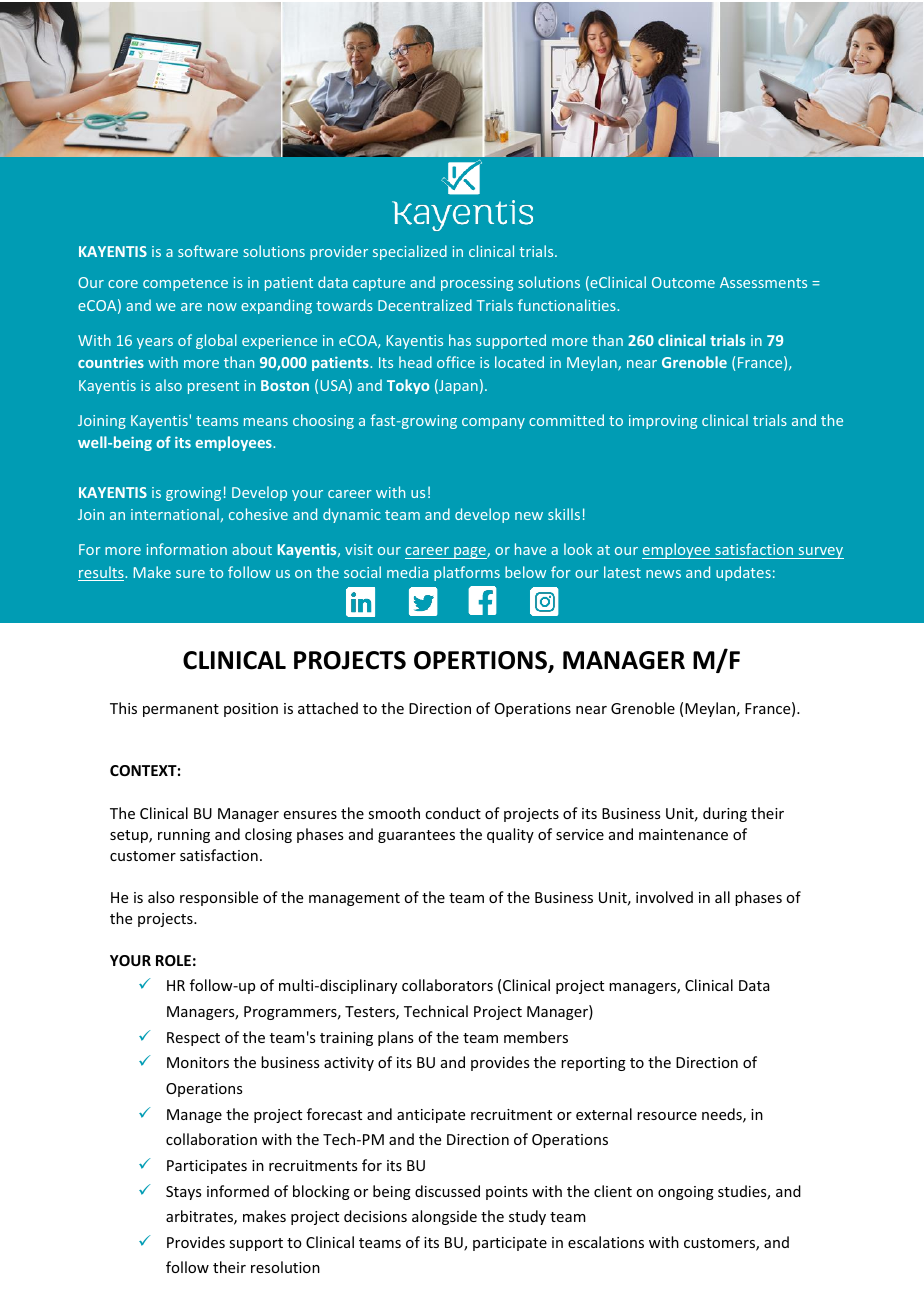  What do you see at coordinates (470, 553) in the screenshot?
I see `page` at bounding box center [470, 553].
